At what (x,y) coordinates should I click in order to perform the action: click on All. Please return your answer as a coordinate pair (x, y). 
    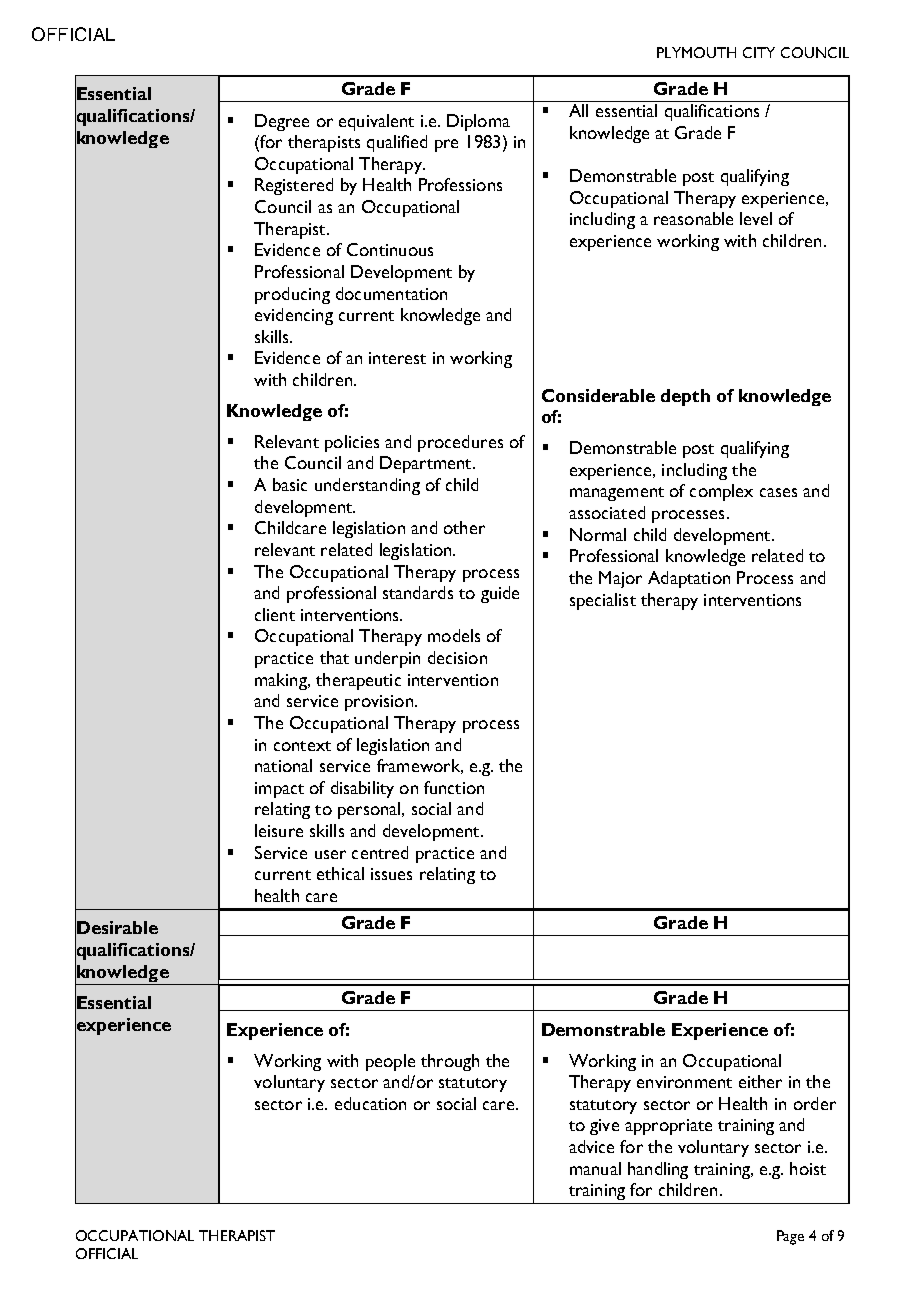
    Looking at the image, I should click on (578, 110).
